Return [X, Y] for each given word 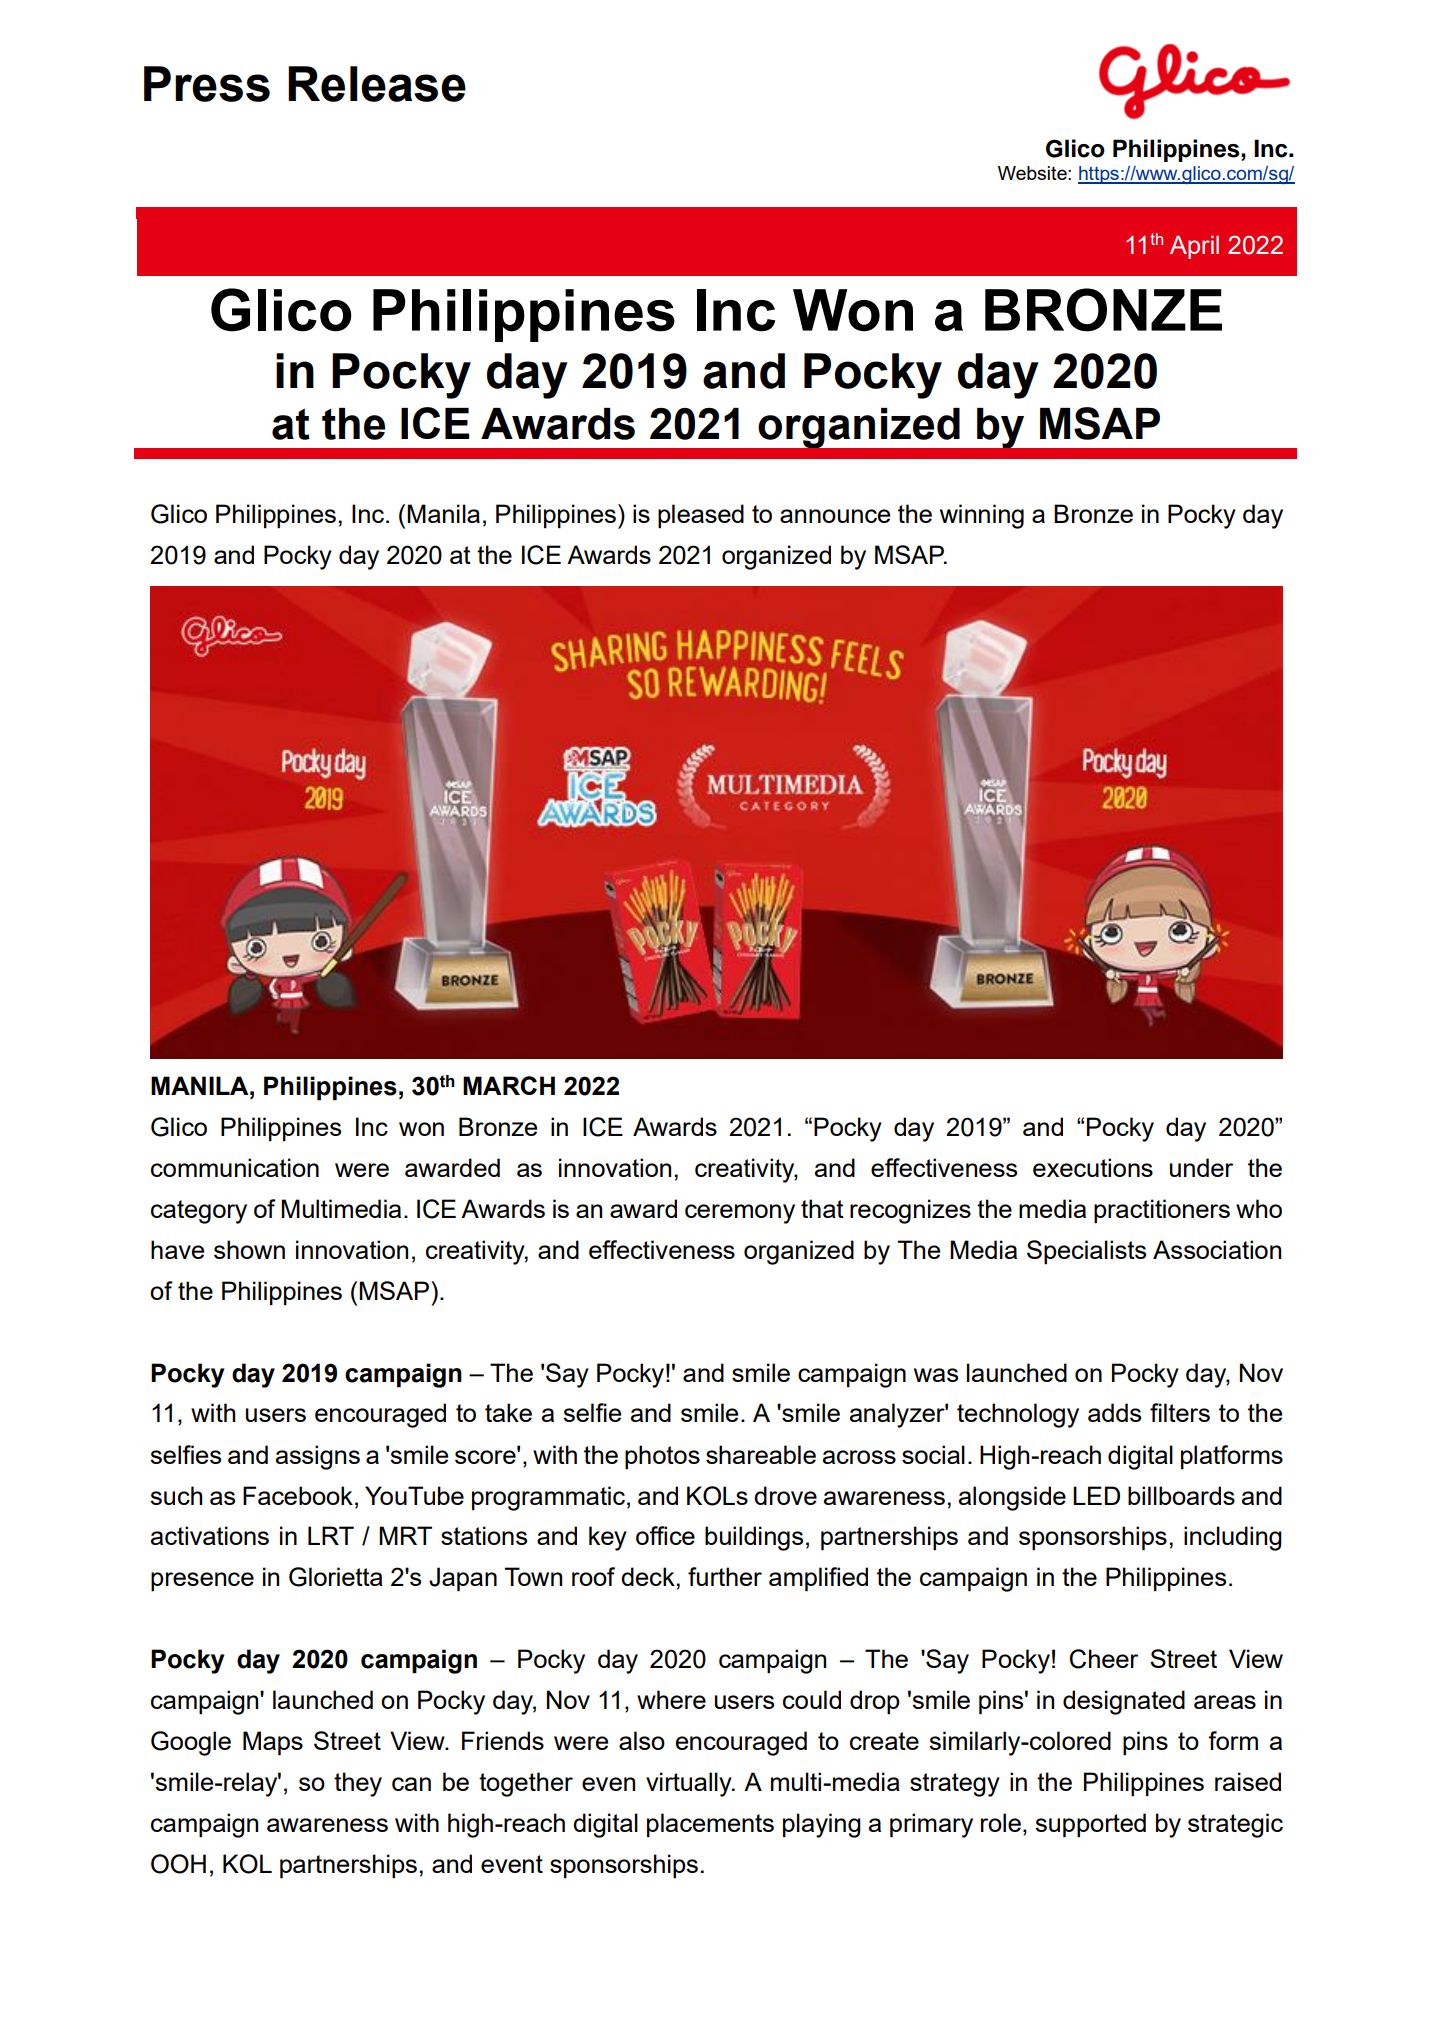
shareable [761, 1454]
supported [1090, 1825]
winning [982, 516]
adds [1114, 1412]
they [358, 1784]
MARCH [509, 1085]
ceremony [740, 1214]
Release [377, 84]
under [1201, 1167]
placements [710, 1825]
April [1194, 247]
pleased [701, 516]
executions [1093, 1167]
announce [835, 516]
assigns [318, 1457]
